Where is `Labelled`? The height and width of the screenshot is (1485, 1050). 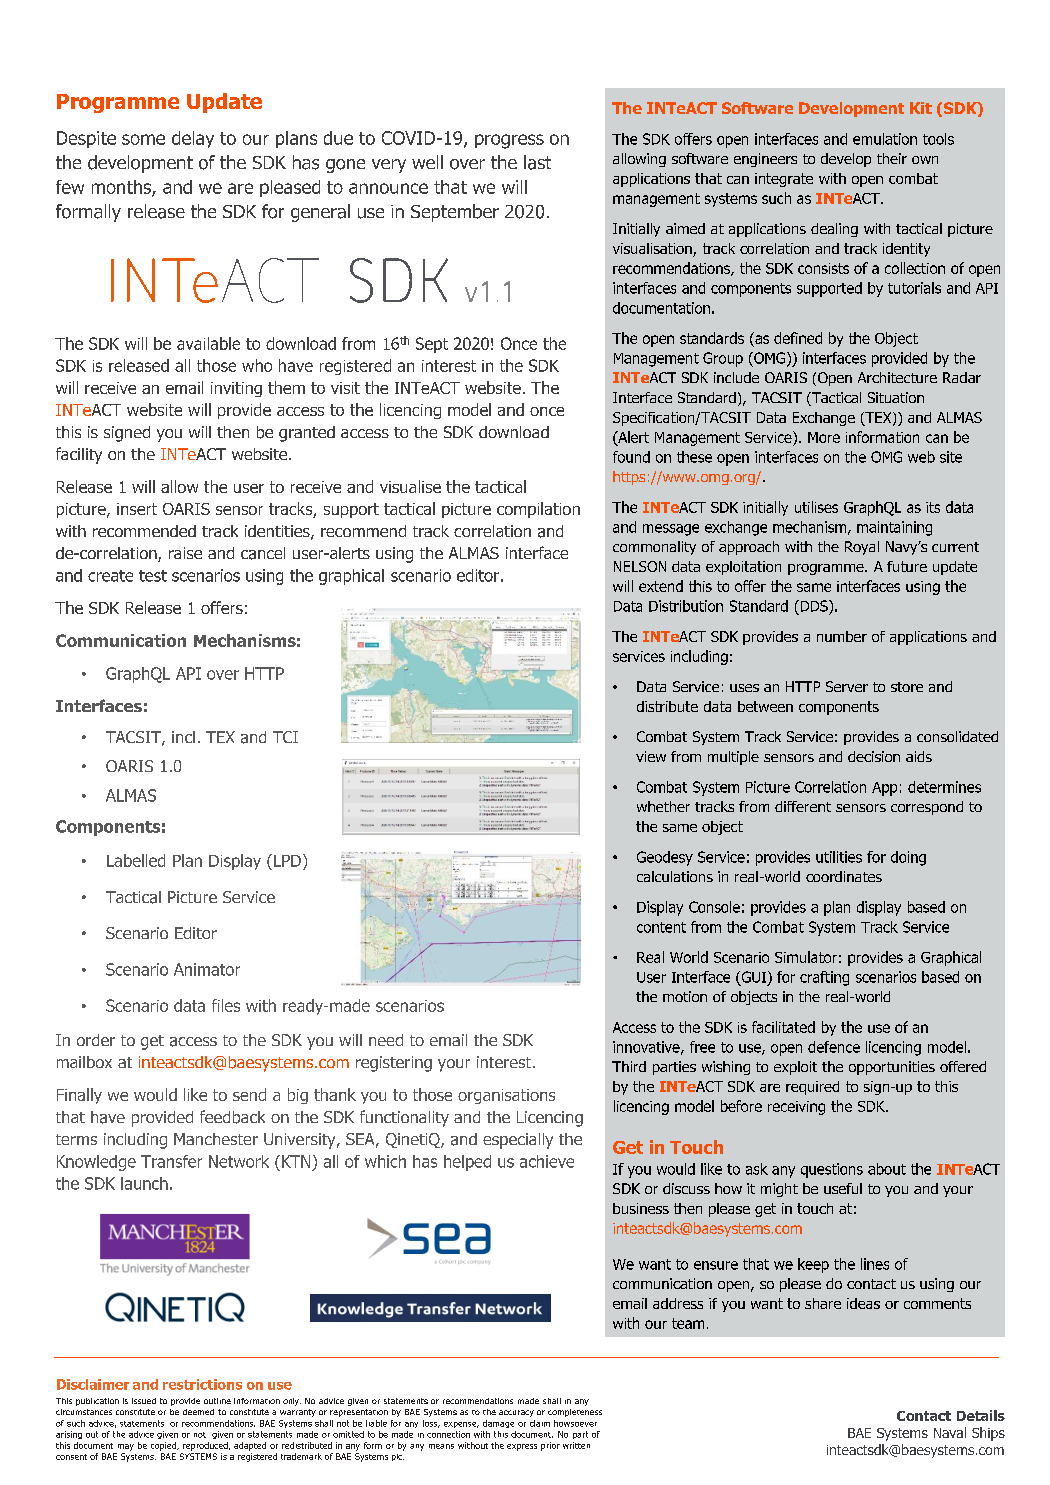
Labelled is located at coordinates (136, 860).
